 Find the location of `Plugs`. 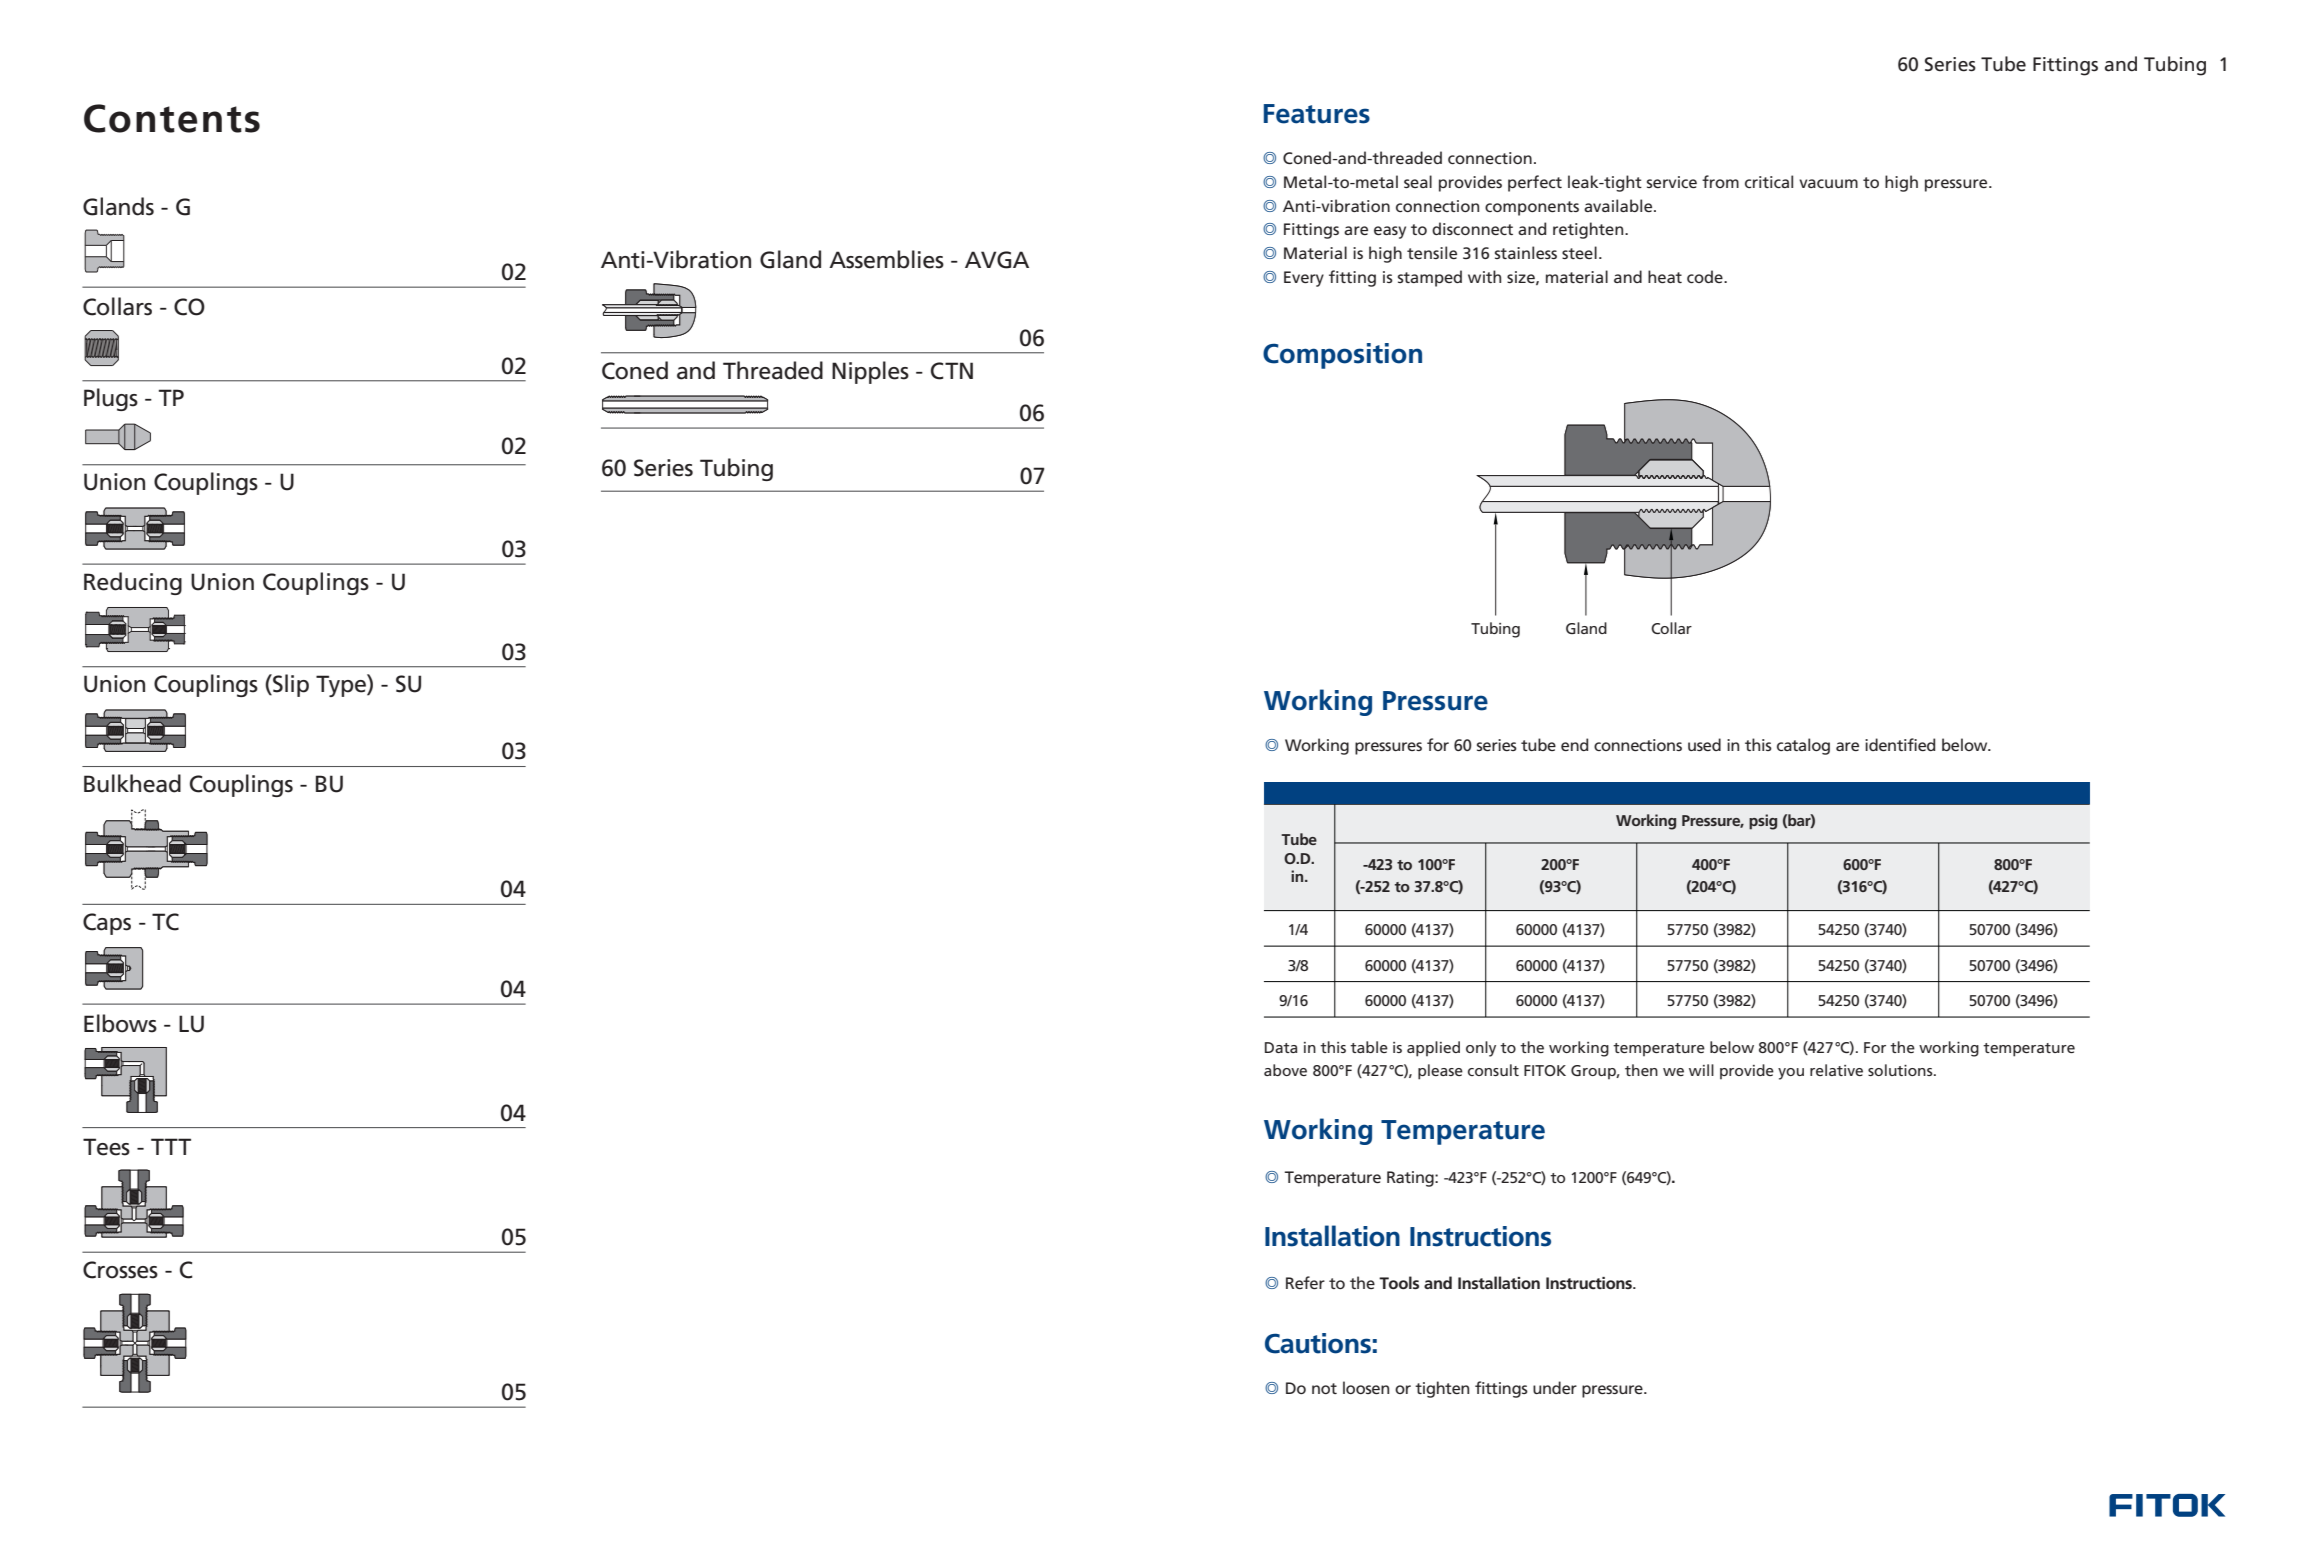

Plugs is located at coordinates (111, 399).
